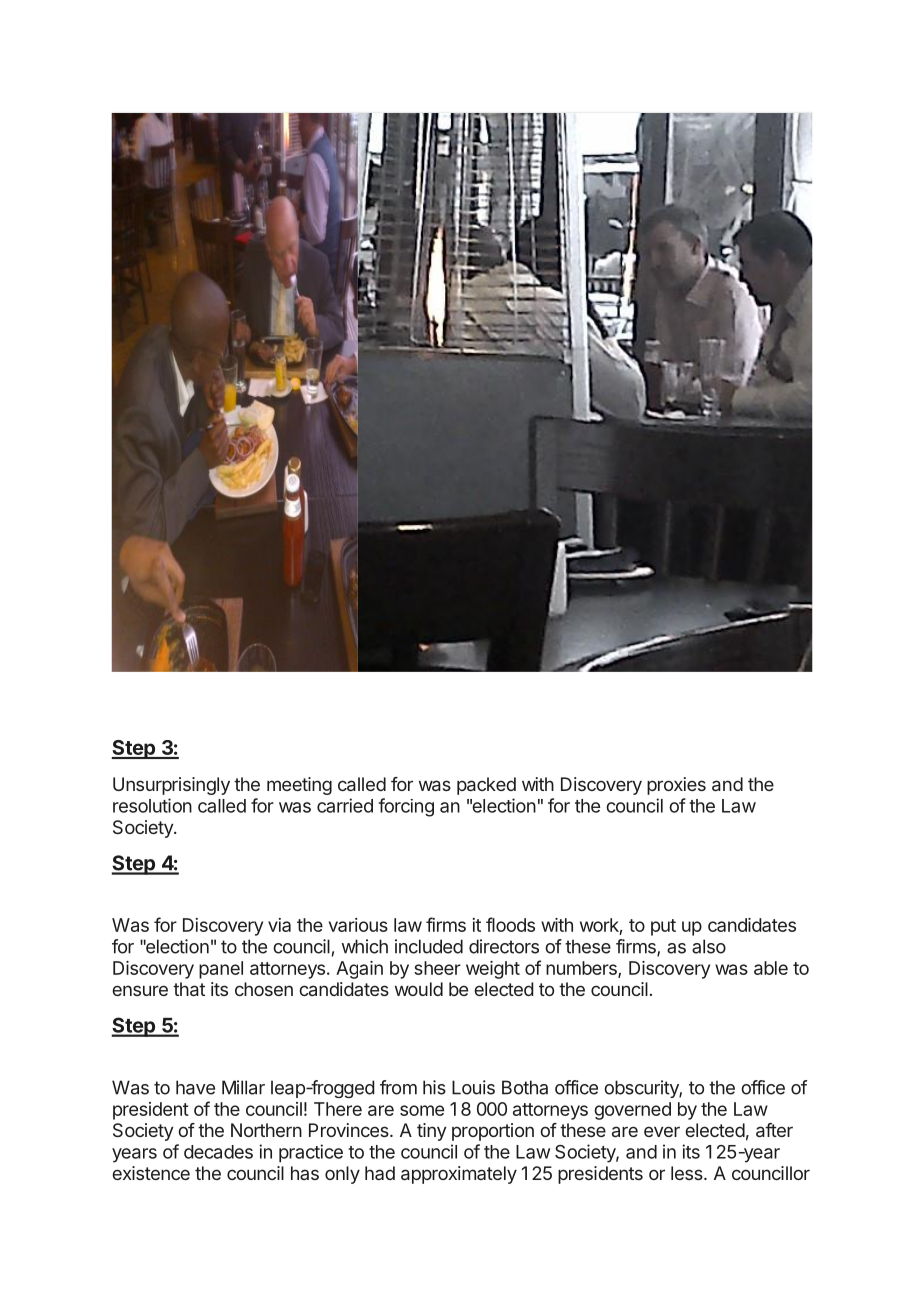 Image resolution: width=924 pixels, height=1307 pixels. I want to click on Unsurprisingly, so click(171, 786).
